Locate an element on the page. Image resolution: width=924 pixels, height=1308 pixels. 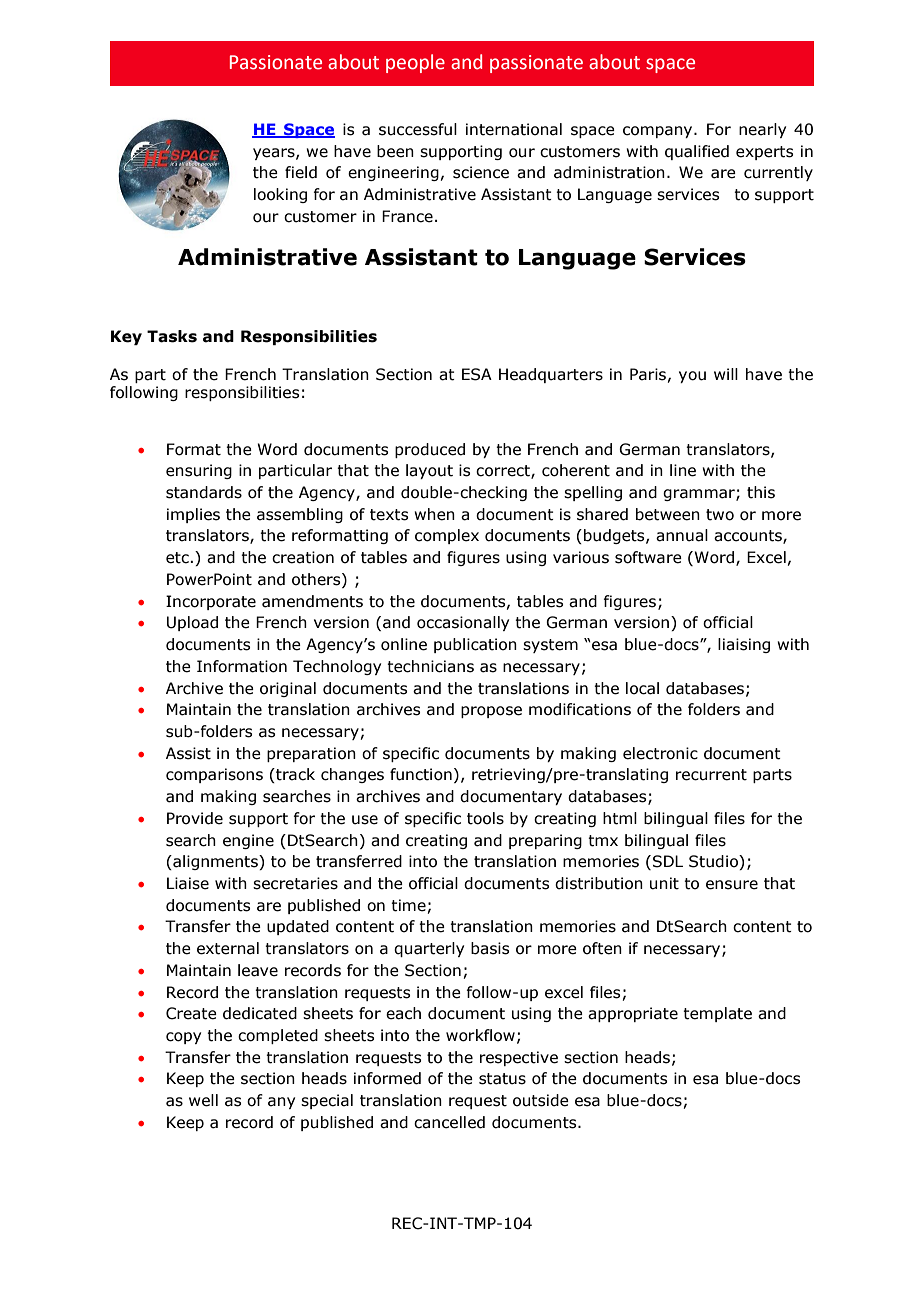
Incorporate is located at coordinates (211, 602).
